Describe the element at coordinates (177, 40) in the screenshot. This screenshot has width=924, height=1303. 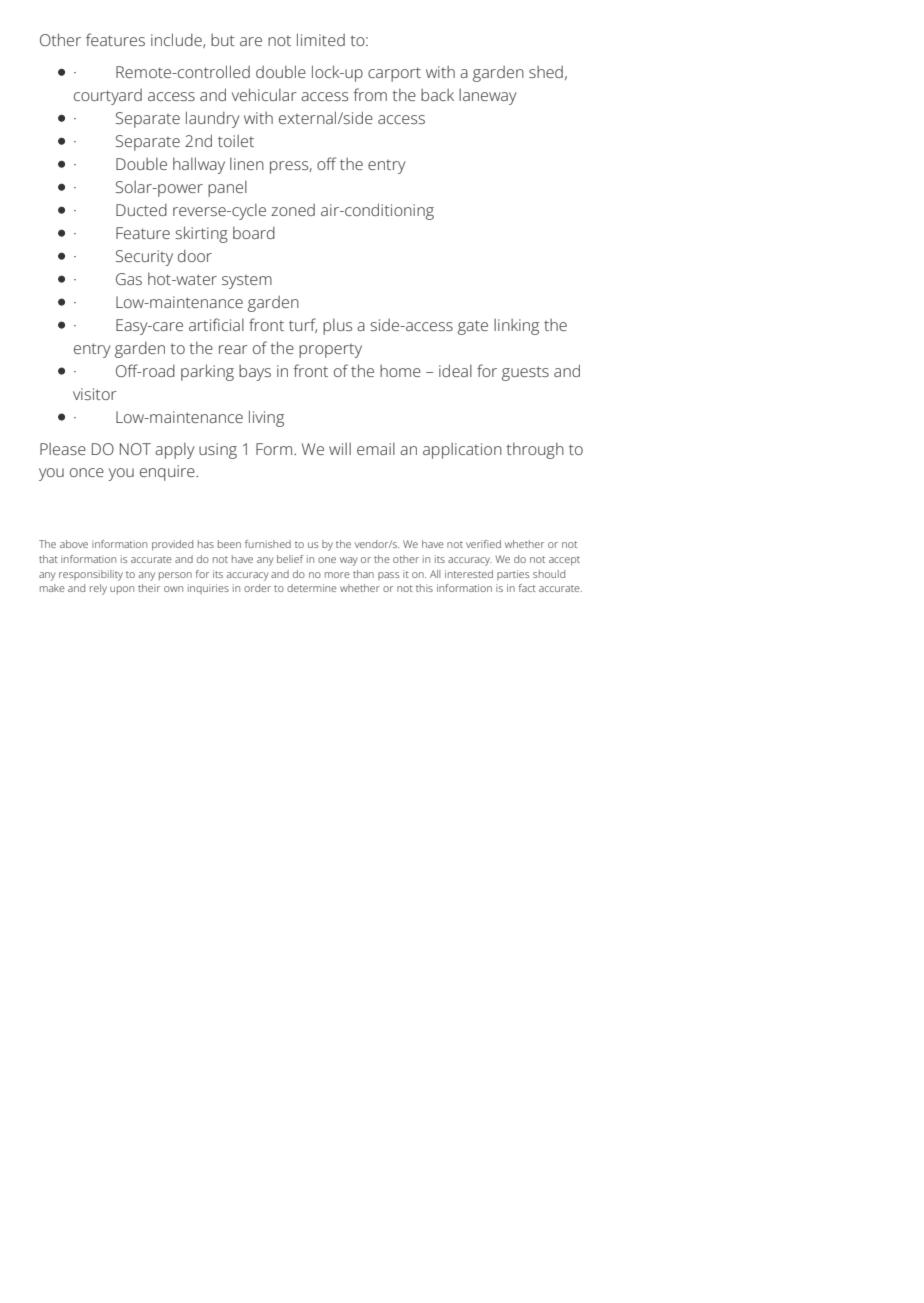
I see `include` at that location.
